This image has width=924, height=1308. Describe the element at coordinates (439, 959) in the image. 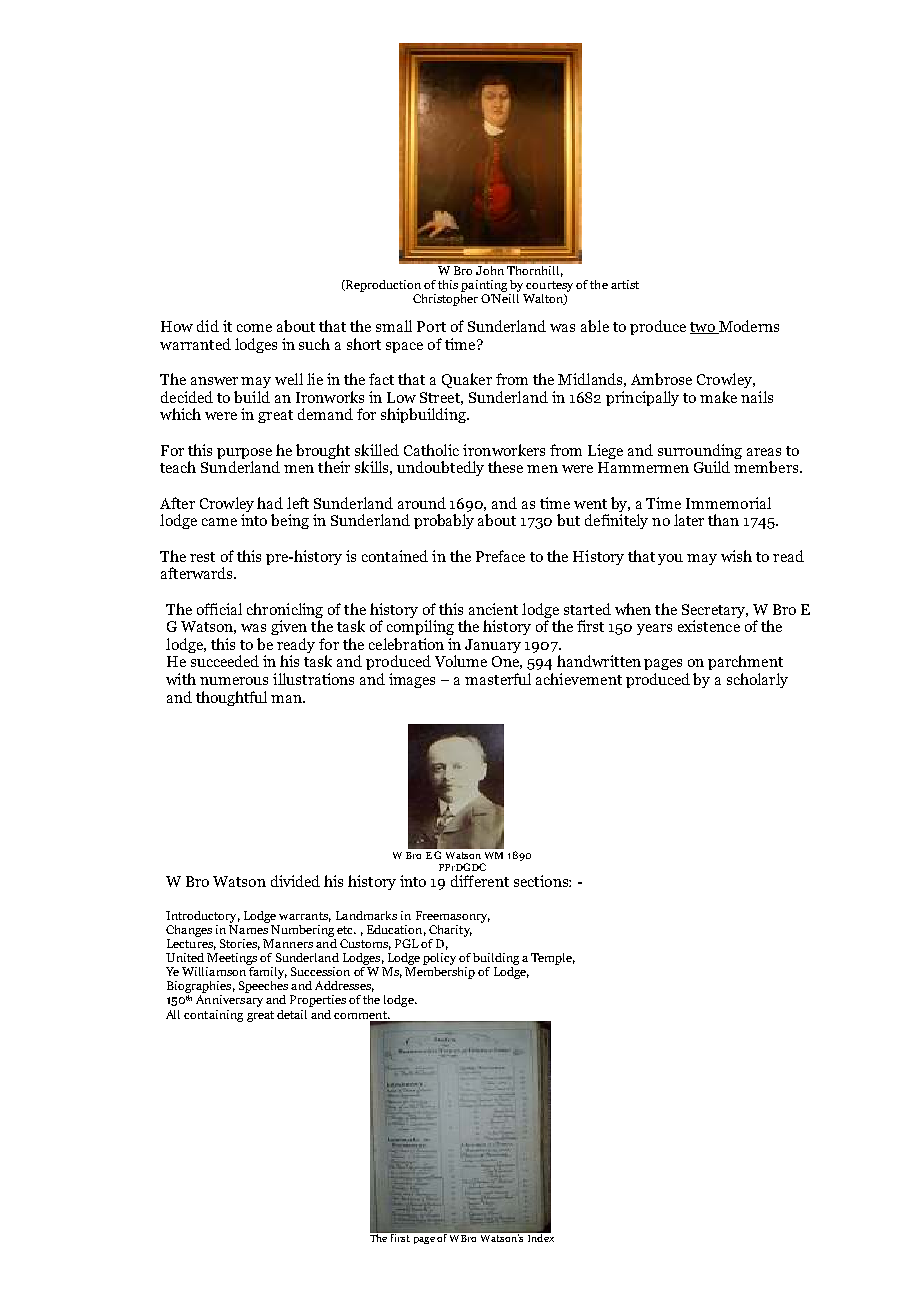

I see `policy` at that location.
